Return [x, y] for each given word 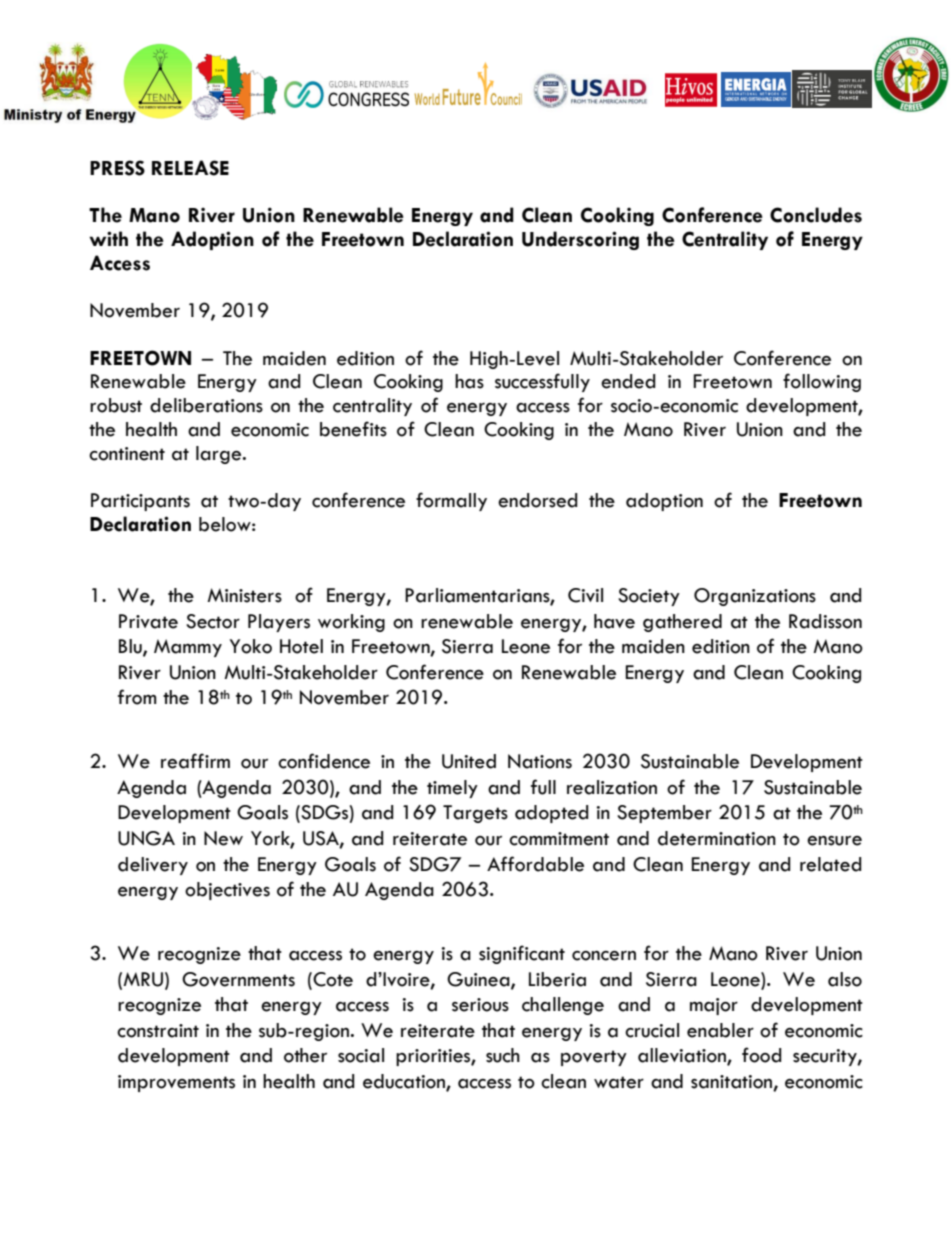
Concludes [816, 215]
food [762, 1055]
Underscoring [580, 240]
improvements [176, 1083]
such [503, 1055]
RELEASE [190, 168]
